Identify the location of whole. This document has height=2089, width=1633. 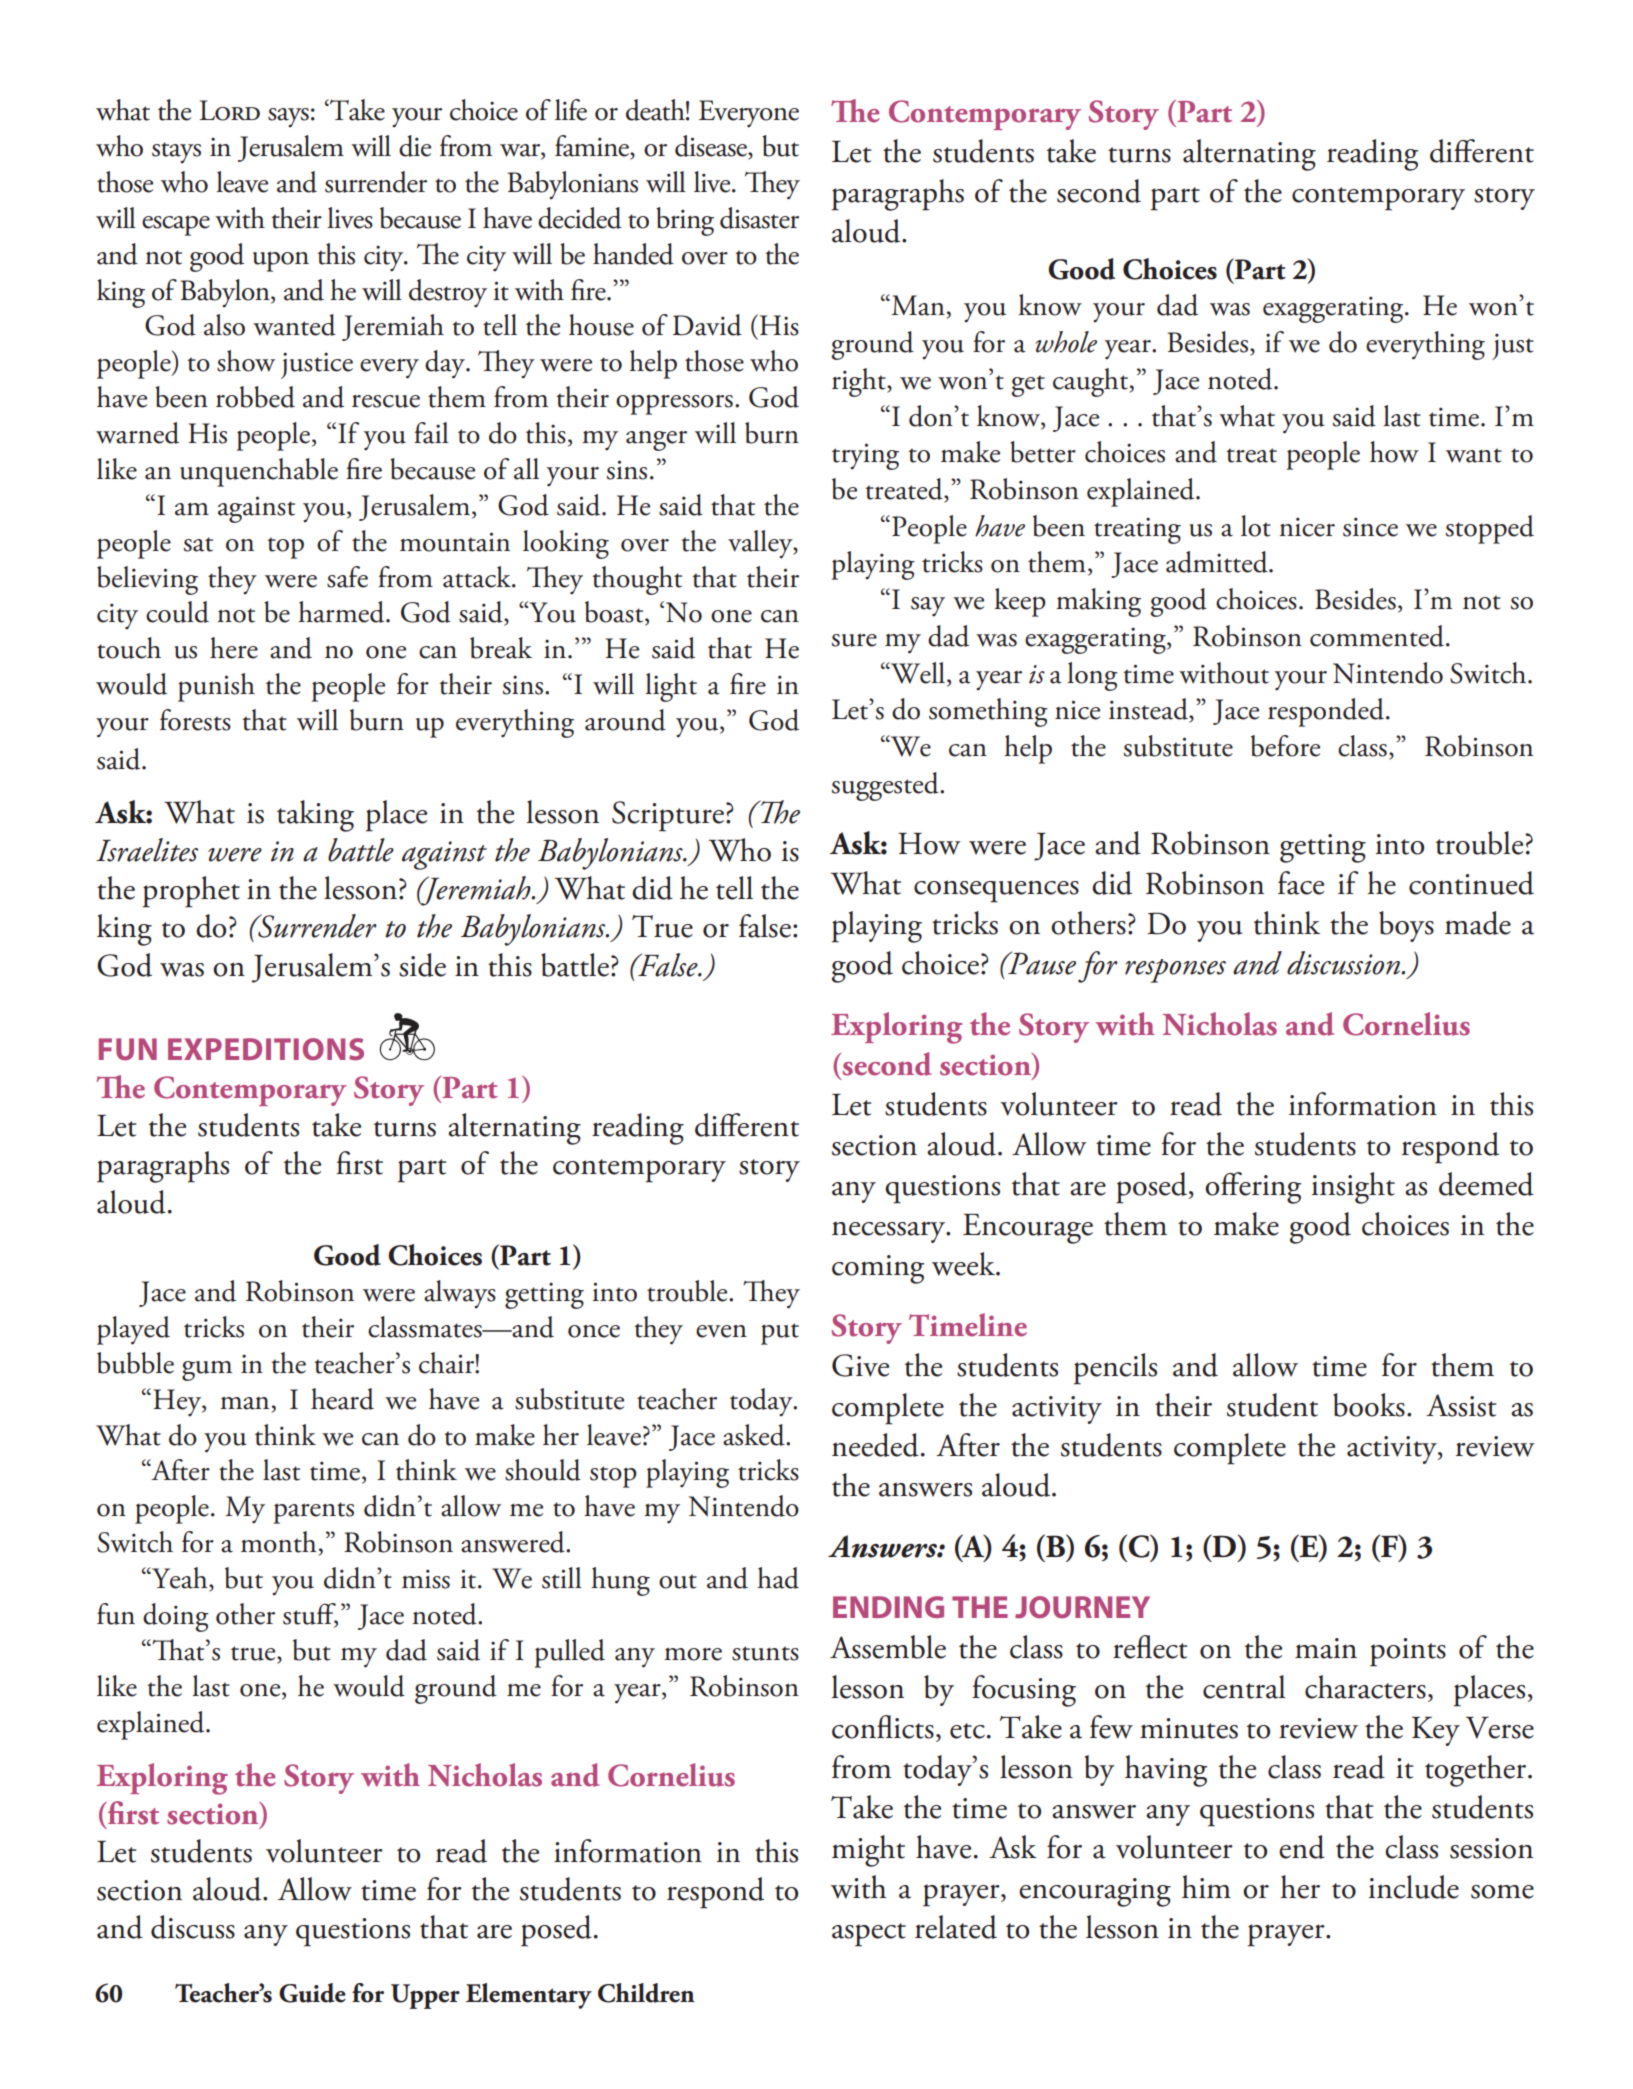
(1066, 342).
